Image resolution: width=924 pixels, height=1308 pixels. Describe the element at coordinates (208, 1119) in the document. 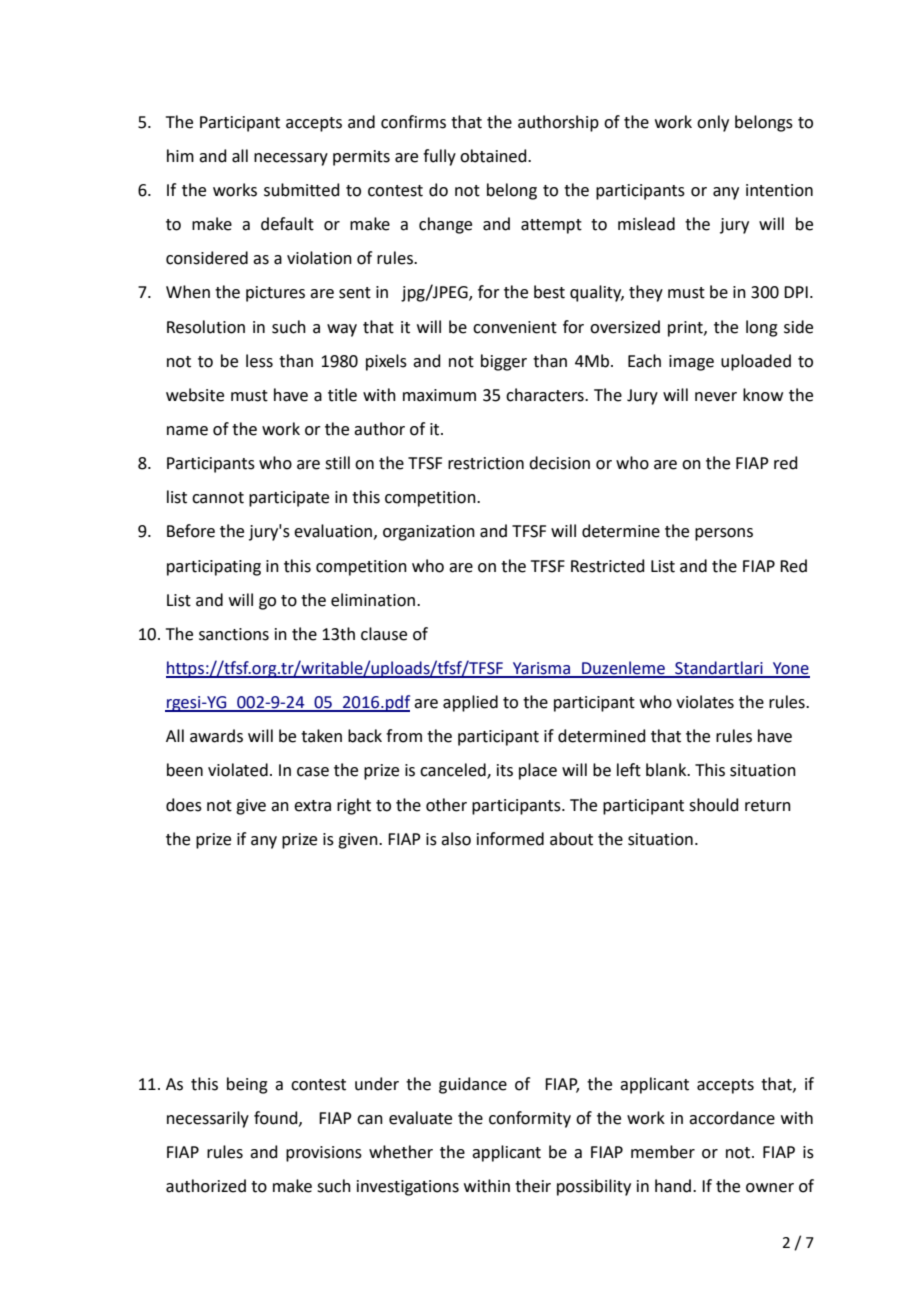

I see `necessarily` at that location.
